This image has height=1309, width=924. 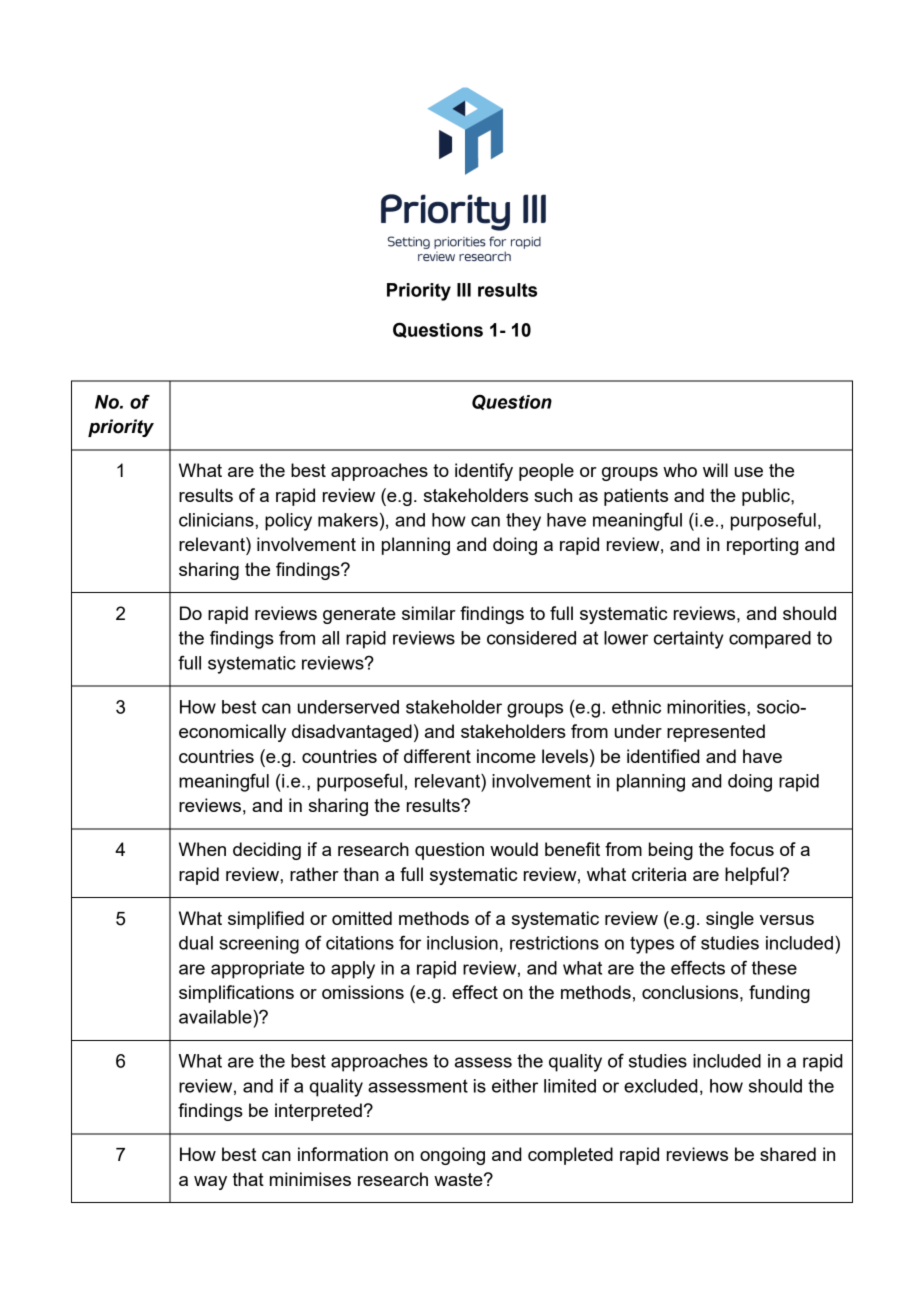 I want to click on shared, so click(x=788, y=1154).
